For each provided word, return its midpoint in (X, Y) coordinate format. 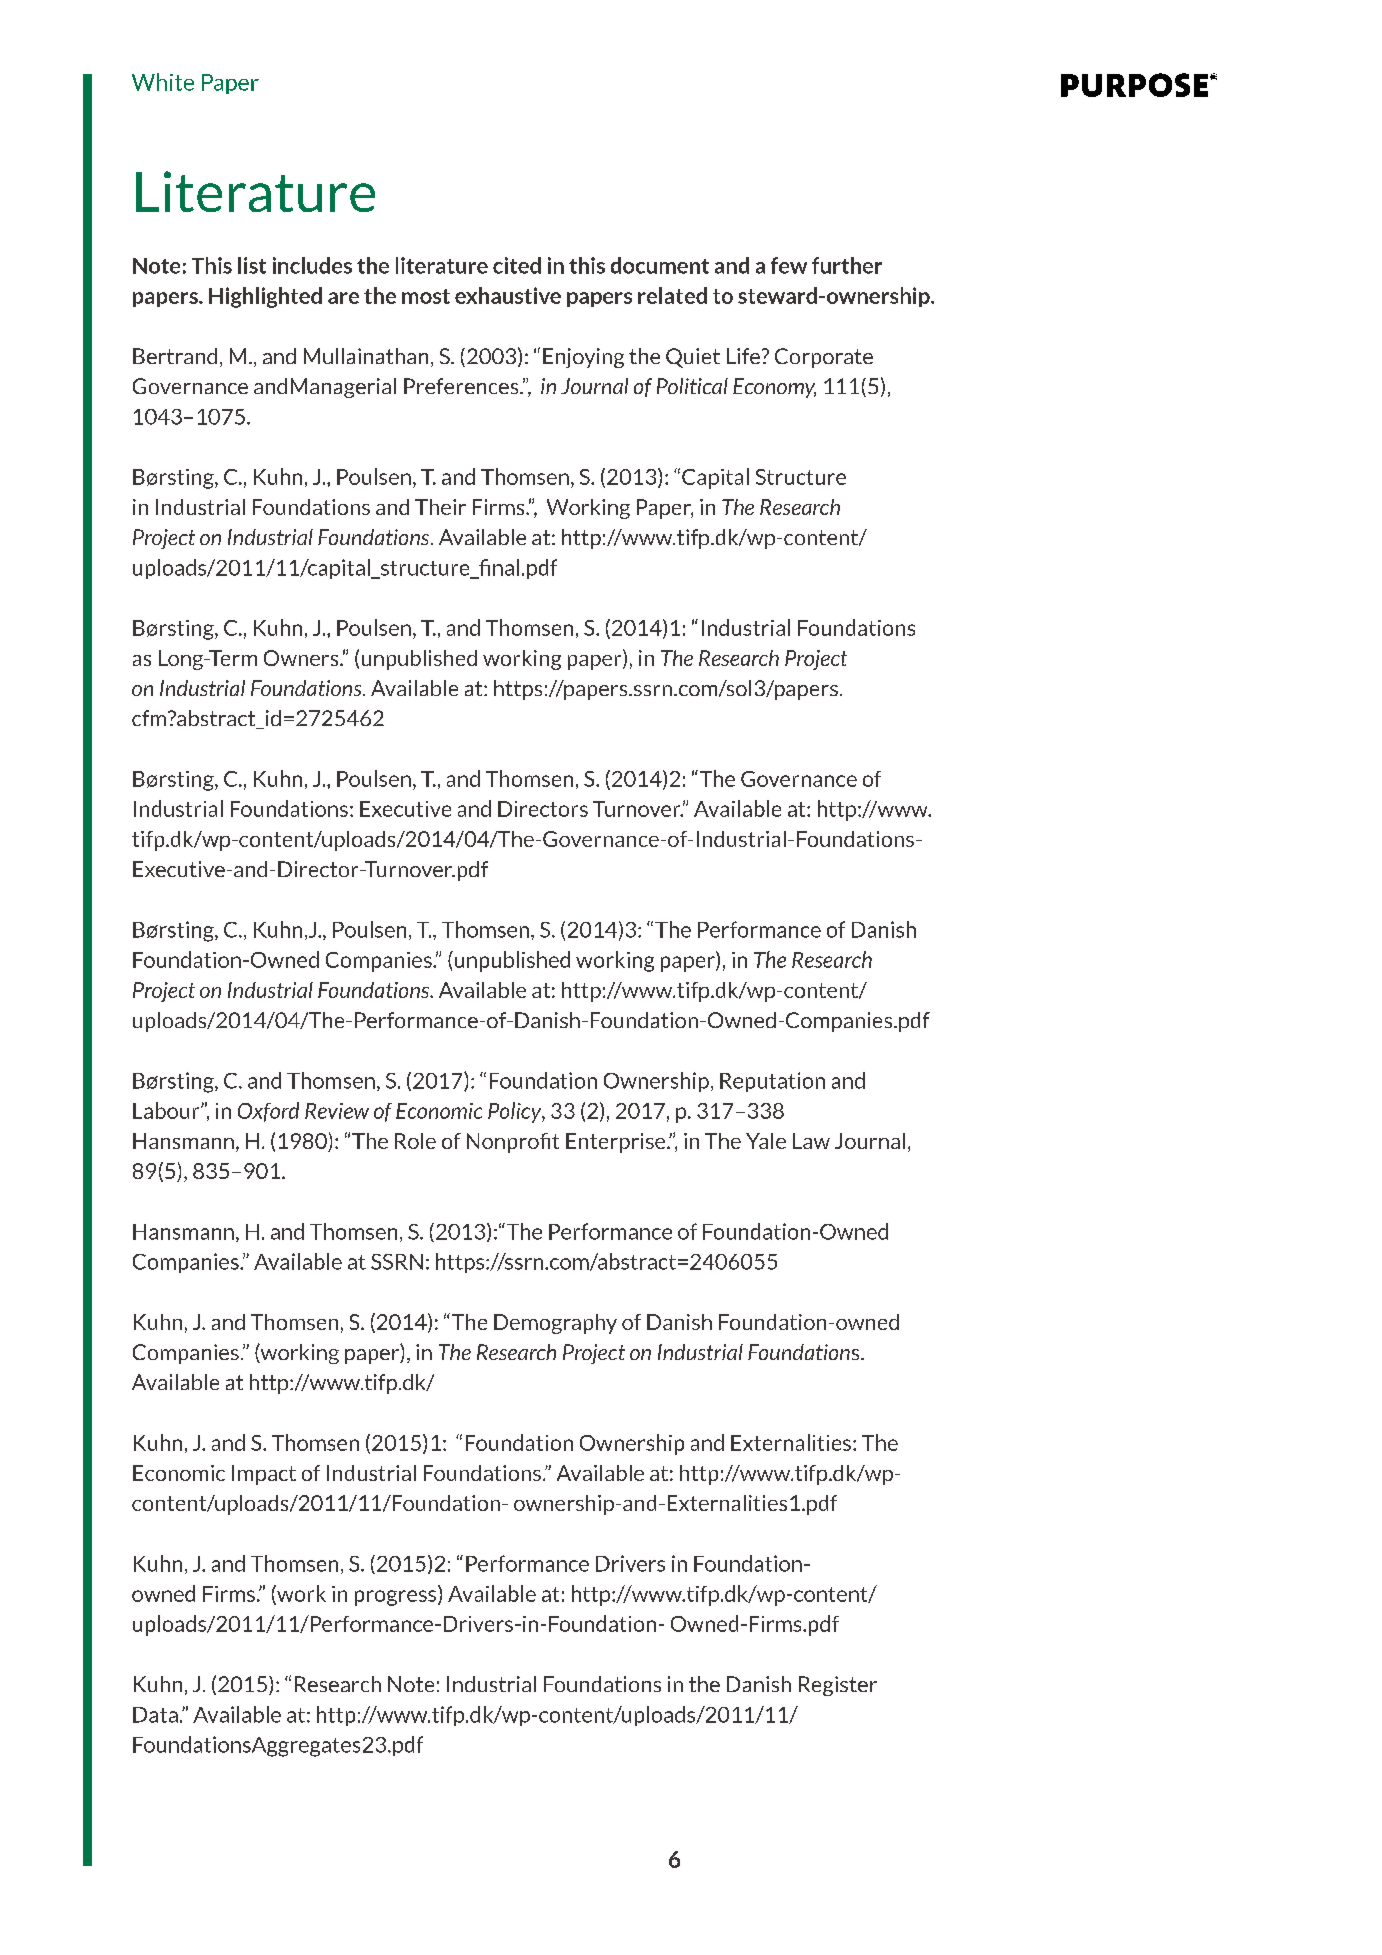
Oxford (268, 1112)
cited (517, 265)
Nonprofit (513, 1143)
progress (397, 1598)
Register (838, 1686)
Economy (774, 388)
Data (155, 1715)
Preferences (462, 386)
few (789, 265)
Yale (766, 1141)
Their (440, 507)
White (163, 82)
